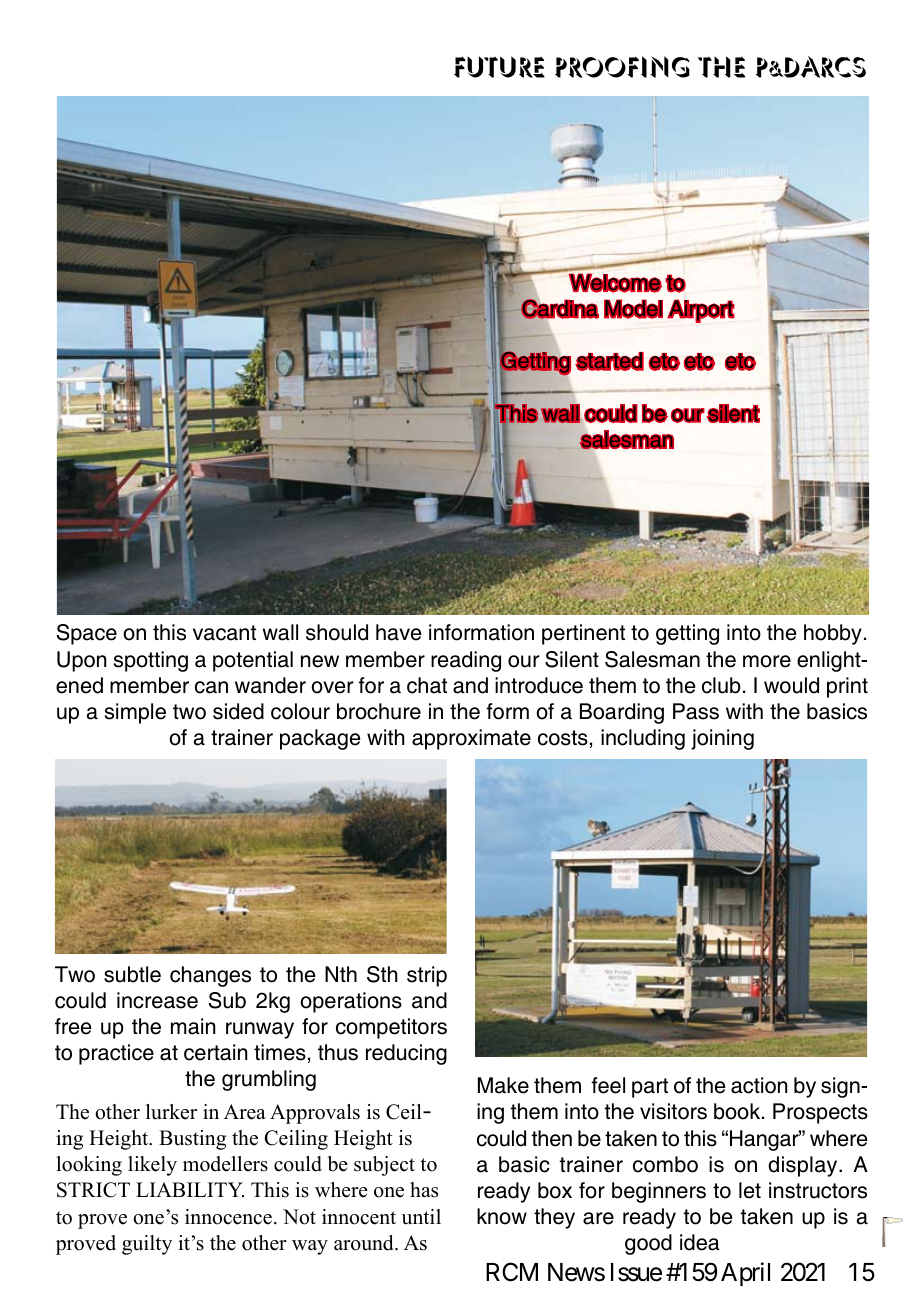  I want to click on subtle, so click(132, 974).
